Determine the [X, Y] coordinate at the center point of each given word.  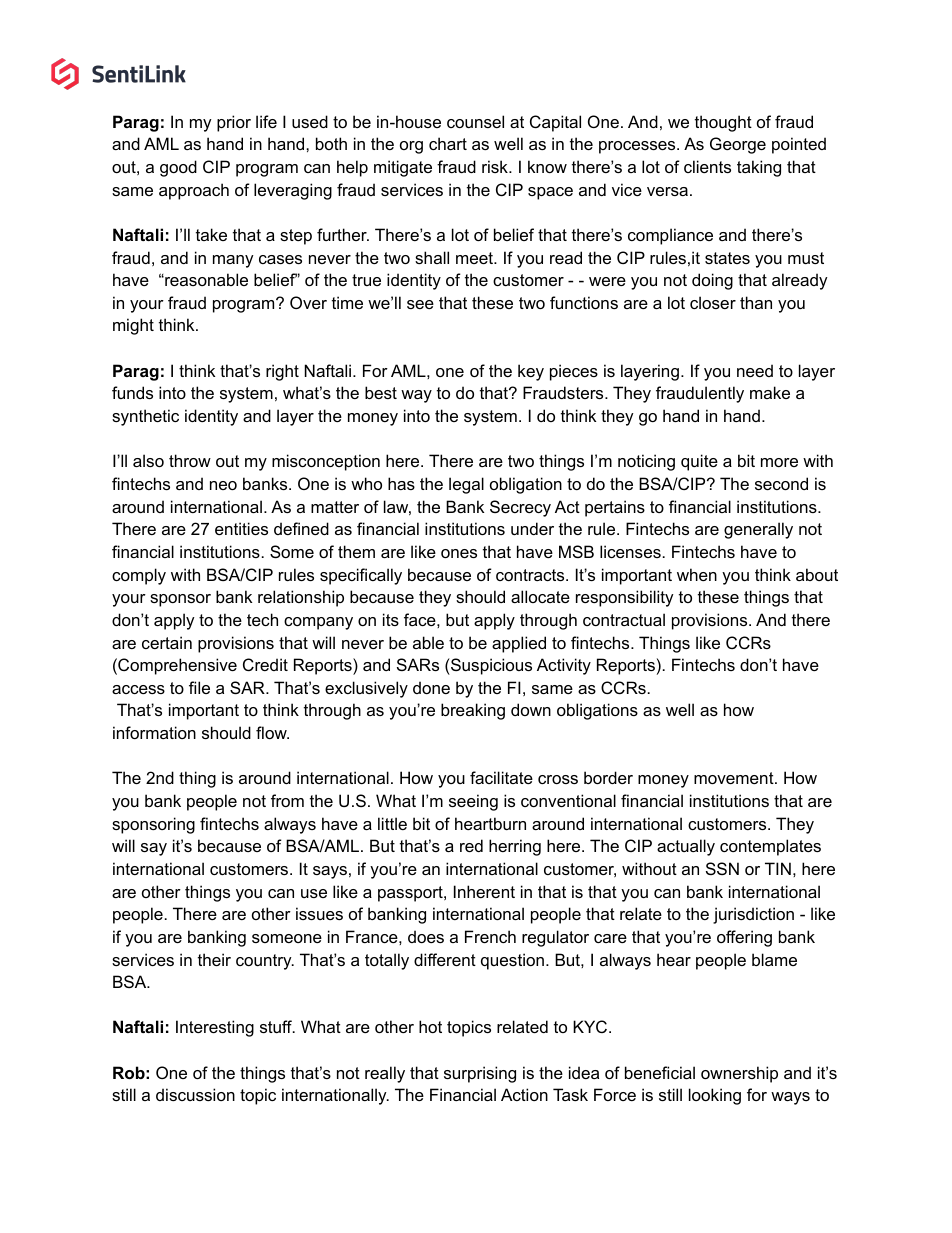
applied [519, 644]
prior [234, 123]
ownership [739, 1074]
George [738, 145]
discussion [195, 1094]
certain [167, 642]
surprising [480, 1074]
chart [448, 143]
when [697, 574]
